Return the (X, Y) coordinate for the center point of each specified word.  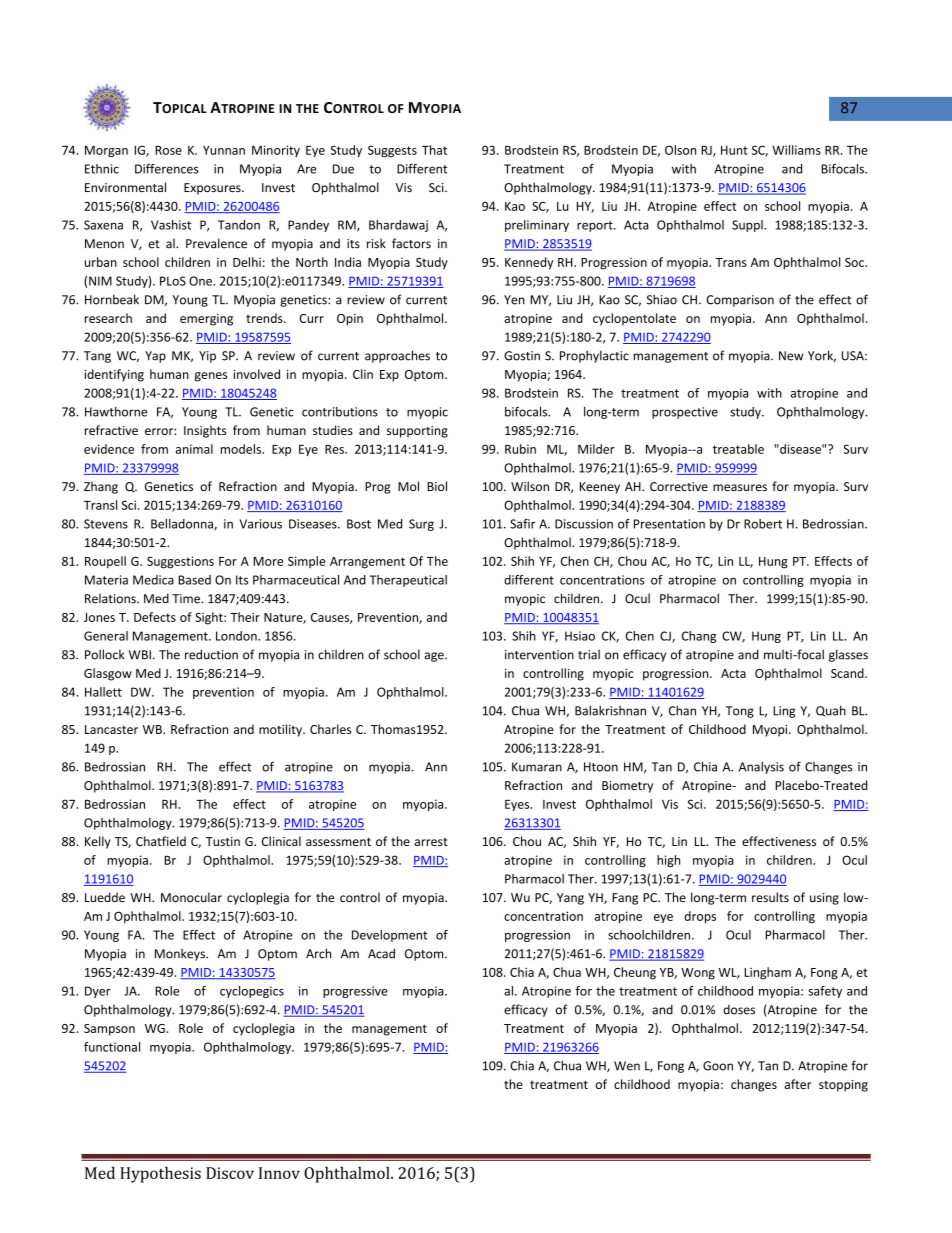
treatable (738, 449)
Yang (570, 899)
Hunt (734, 150)
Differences (167, 169)
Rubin (520, 449)
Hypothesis (160, 1175)
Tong (740, 712)
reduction (211, 654)
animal (194, 449)
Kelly (98, 842)
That (434, 150)
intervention (539, 655)
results (770, 897)
